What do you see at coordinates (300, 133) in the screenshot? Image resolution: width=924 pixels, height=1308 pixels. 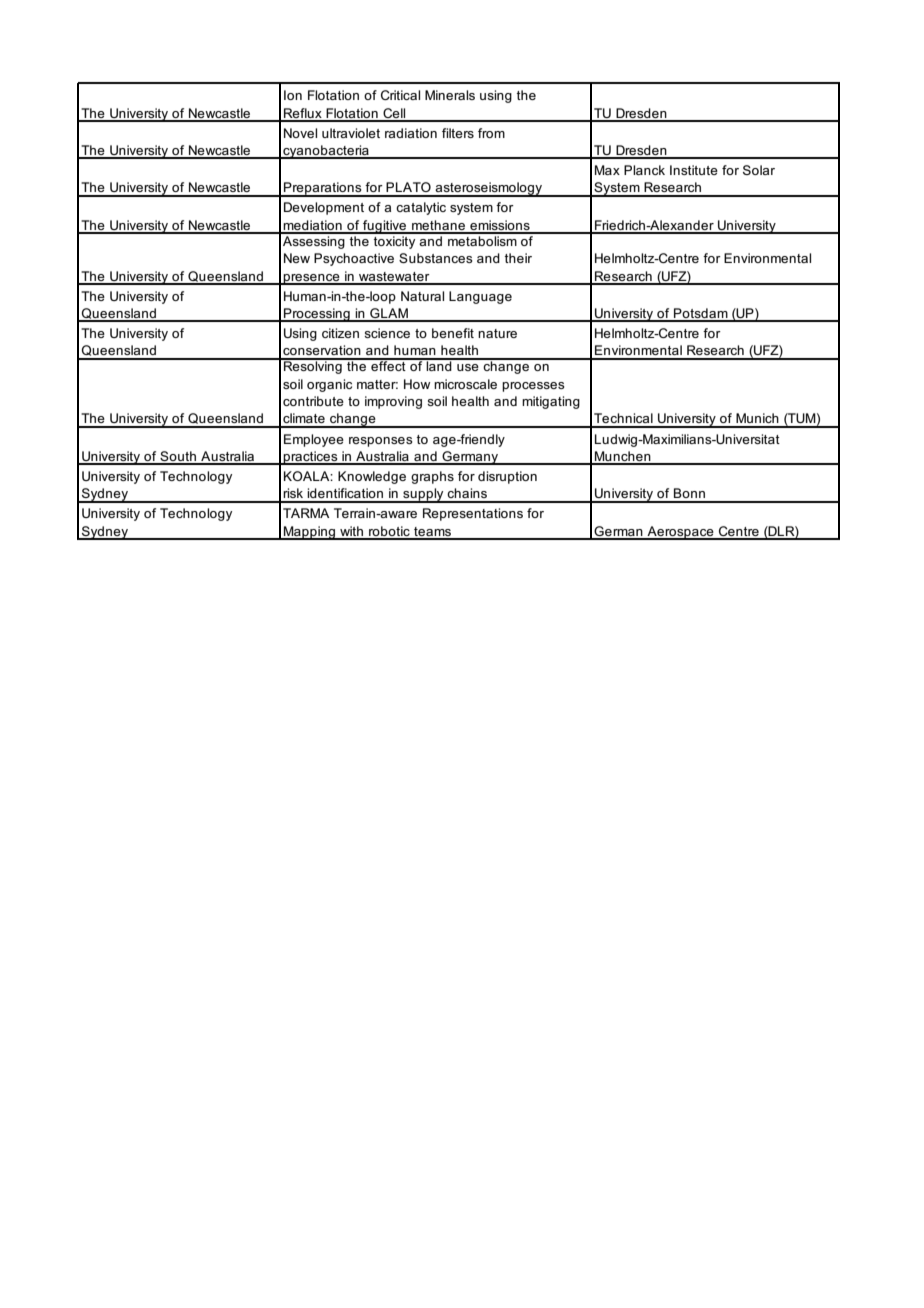 I see `Novel` at bounding box center [300, 133].
